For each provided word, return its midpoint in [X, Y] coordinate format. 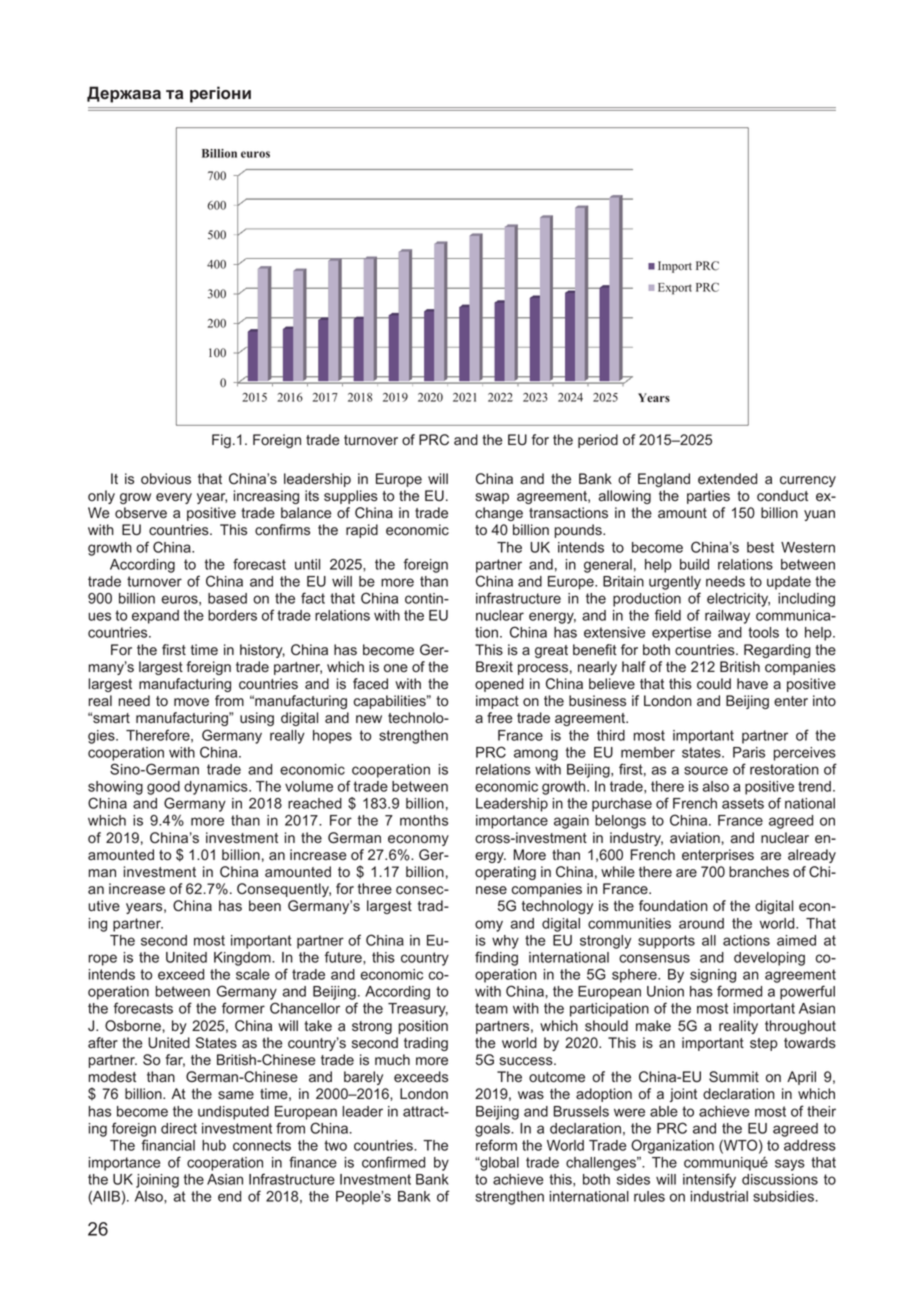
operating [505, 873]
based [227, 598]
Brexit [494, 666]
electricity [738, 600]
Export [675, 289]
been [265, 906]
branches [759, 872]
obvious [166, 479]
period [598, 441]
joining [157, 1181]
